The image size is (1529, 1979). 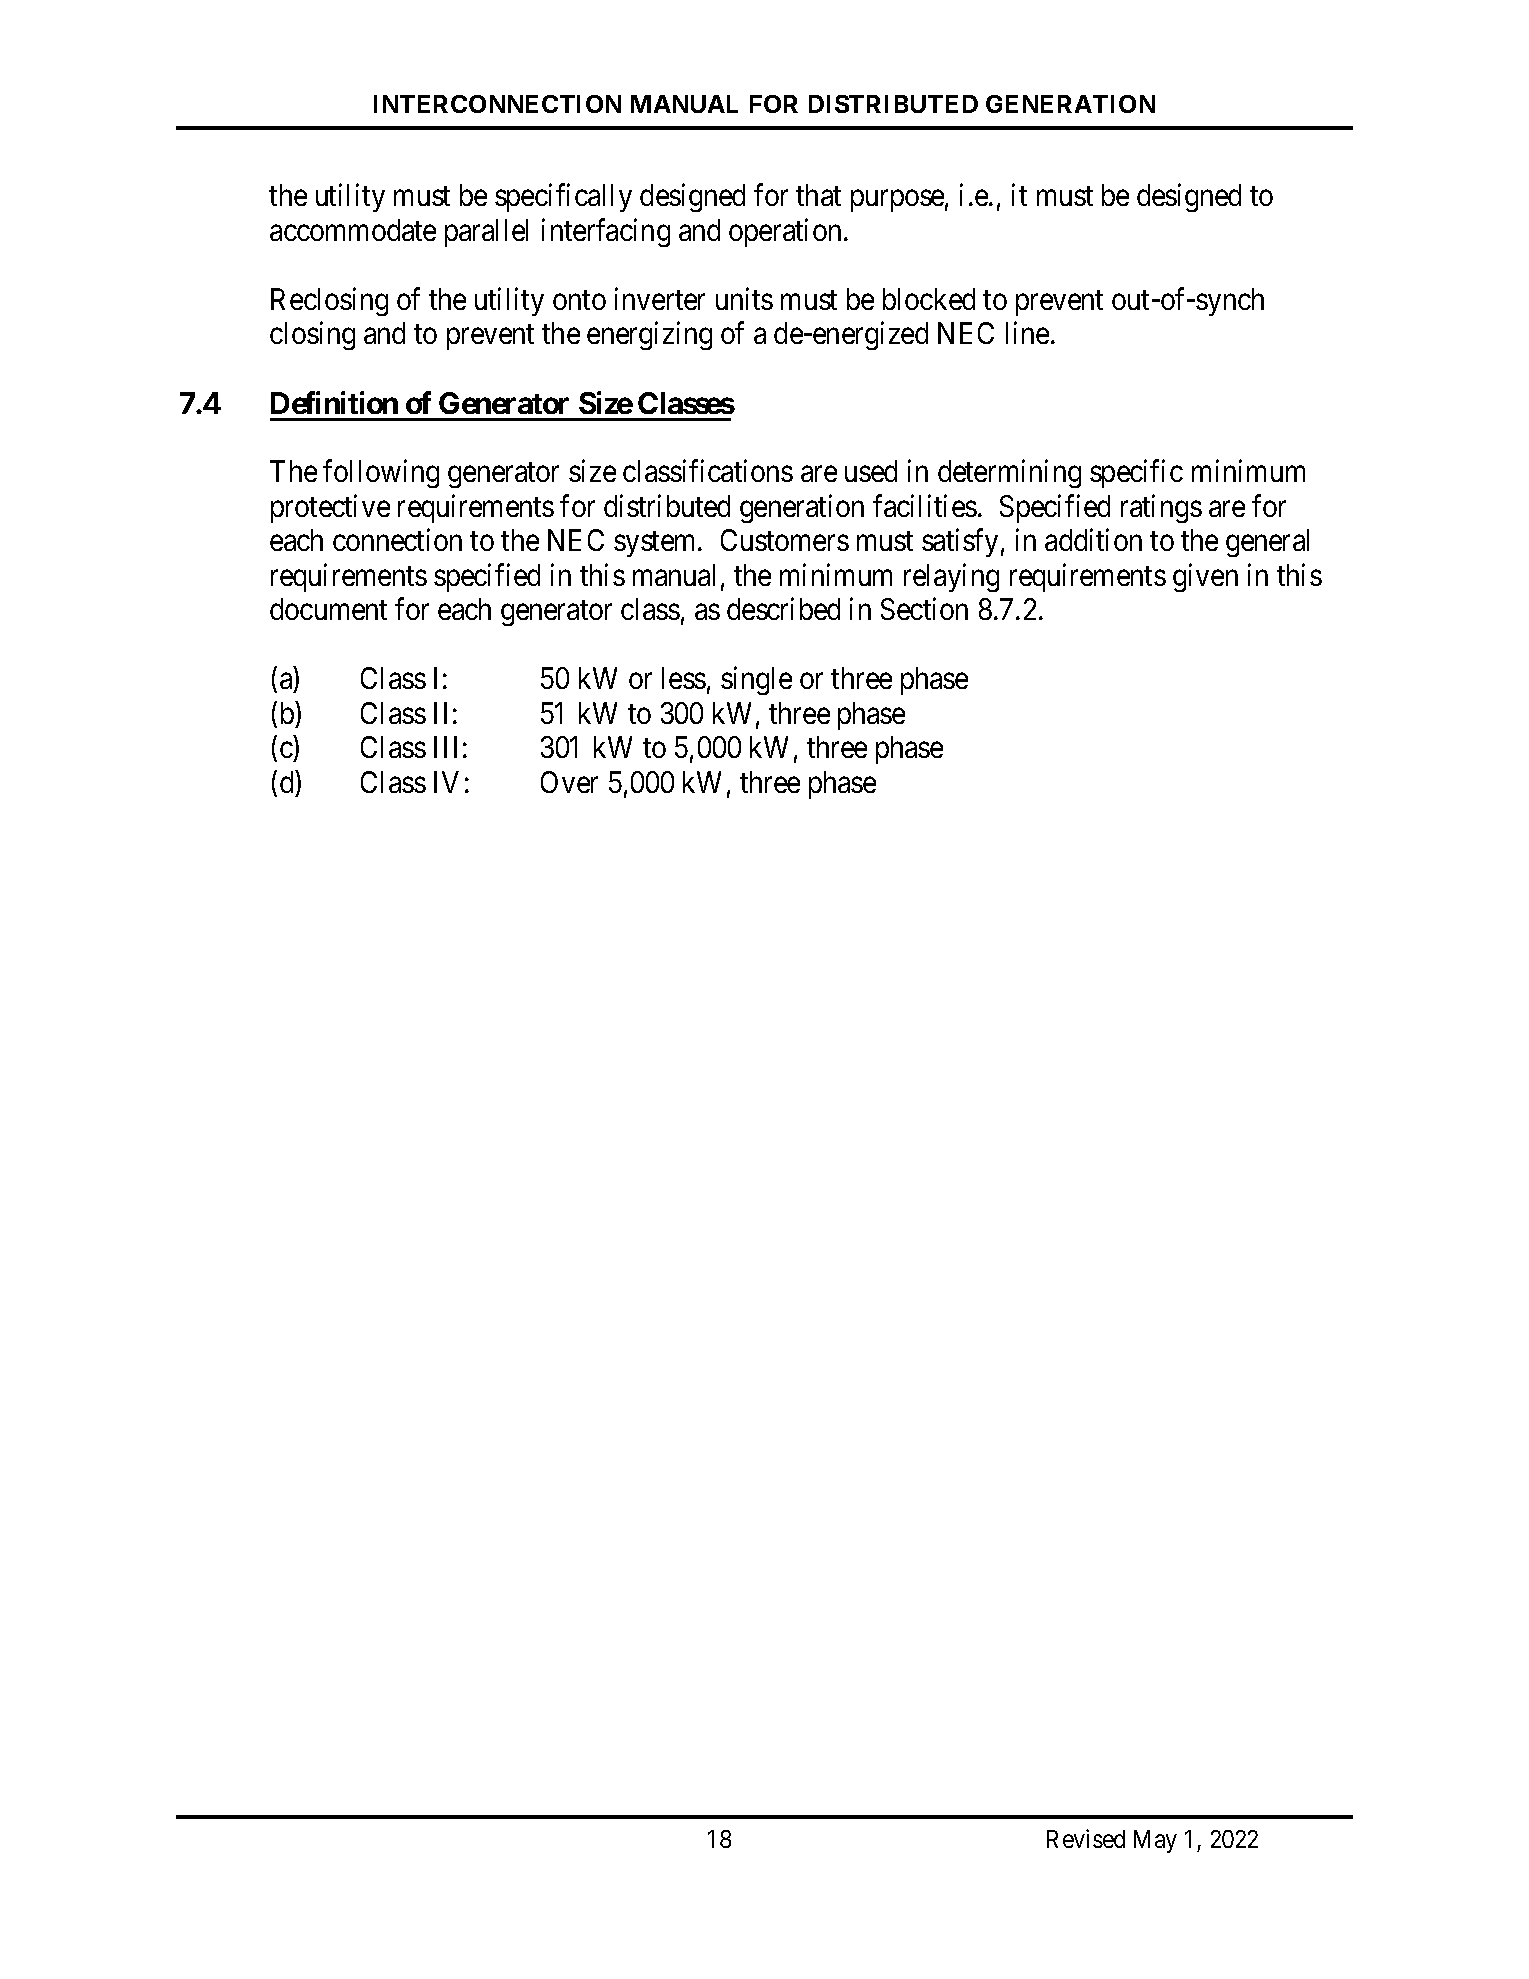 What do you see at coordinates (328, 609) in the image?
I see `document` at bounding box center [328, 609].
